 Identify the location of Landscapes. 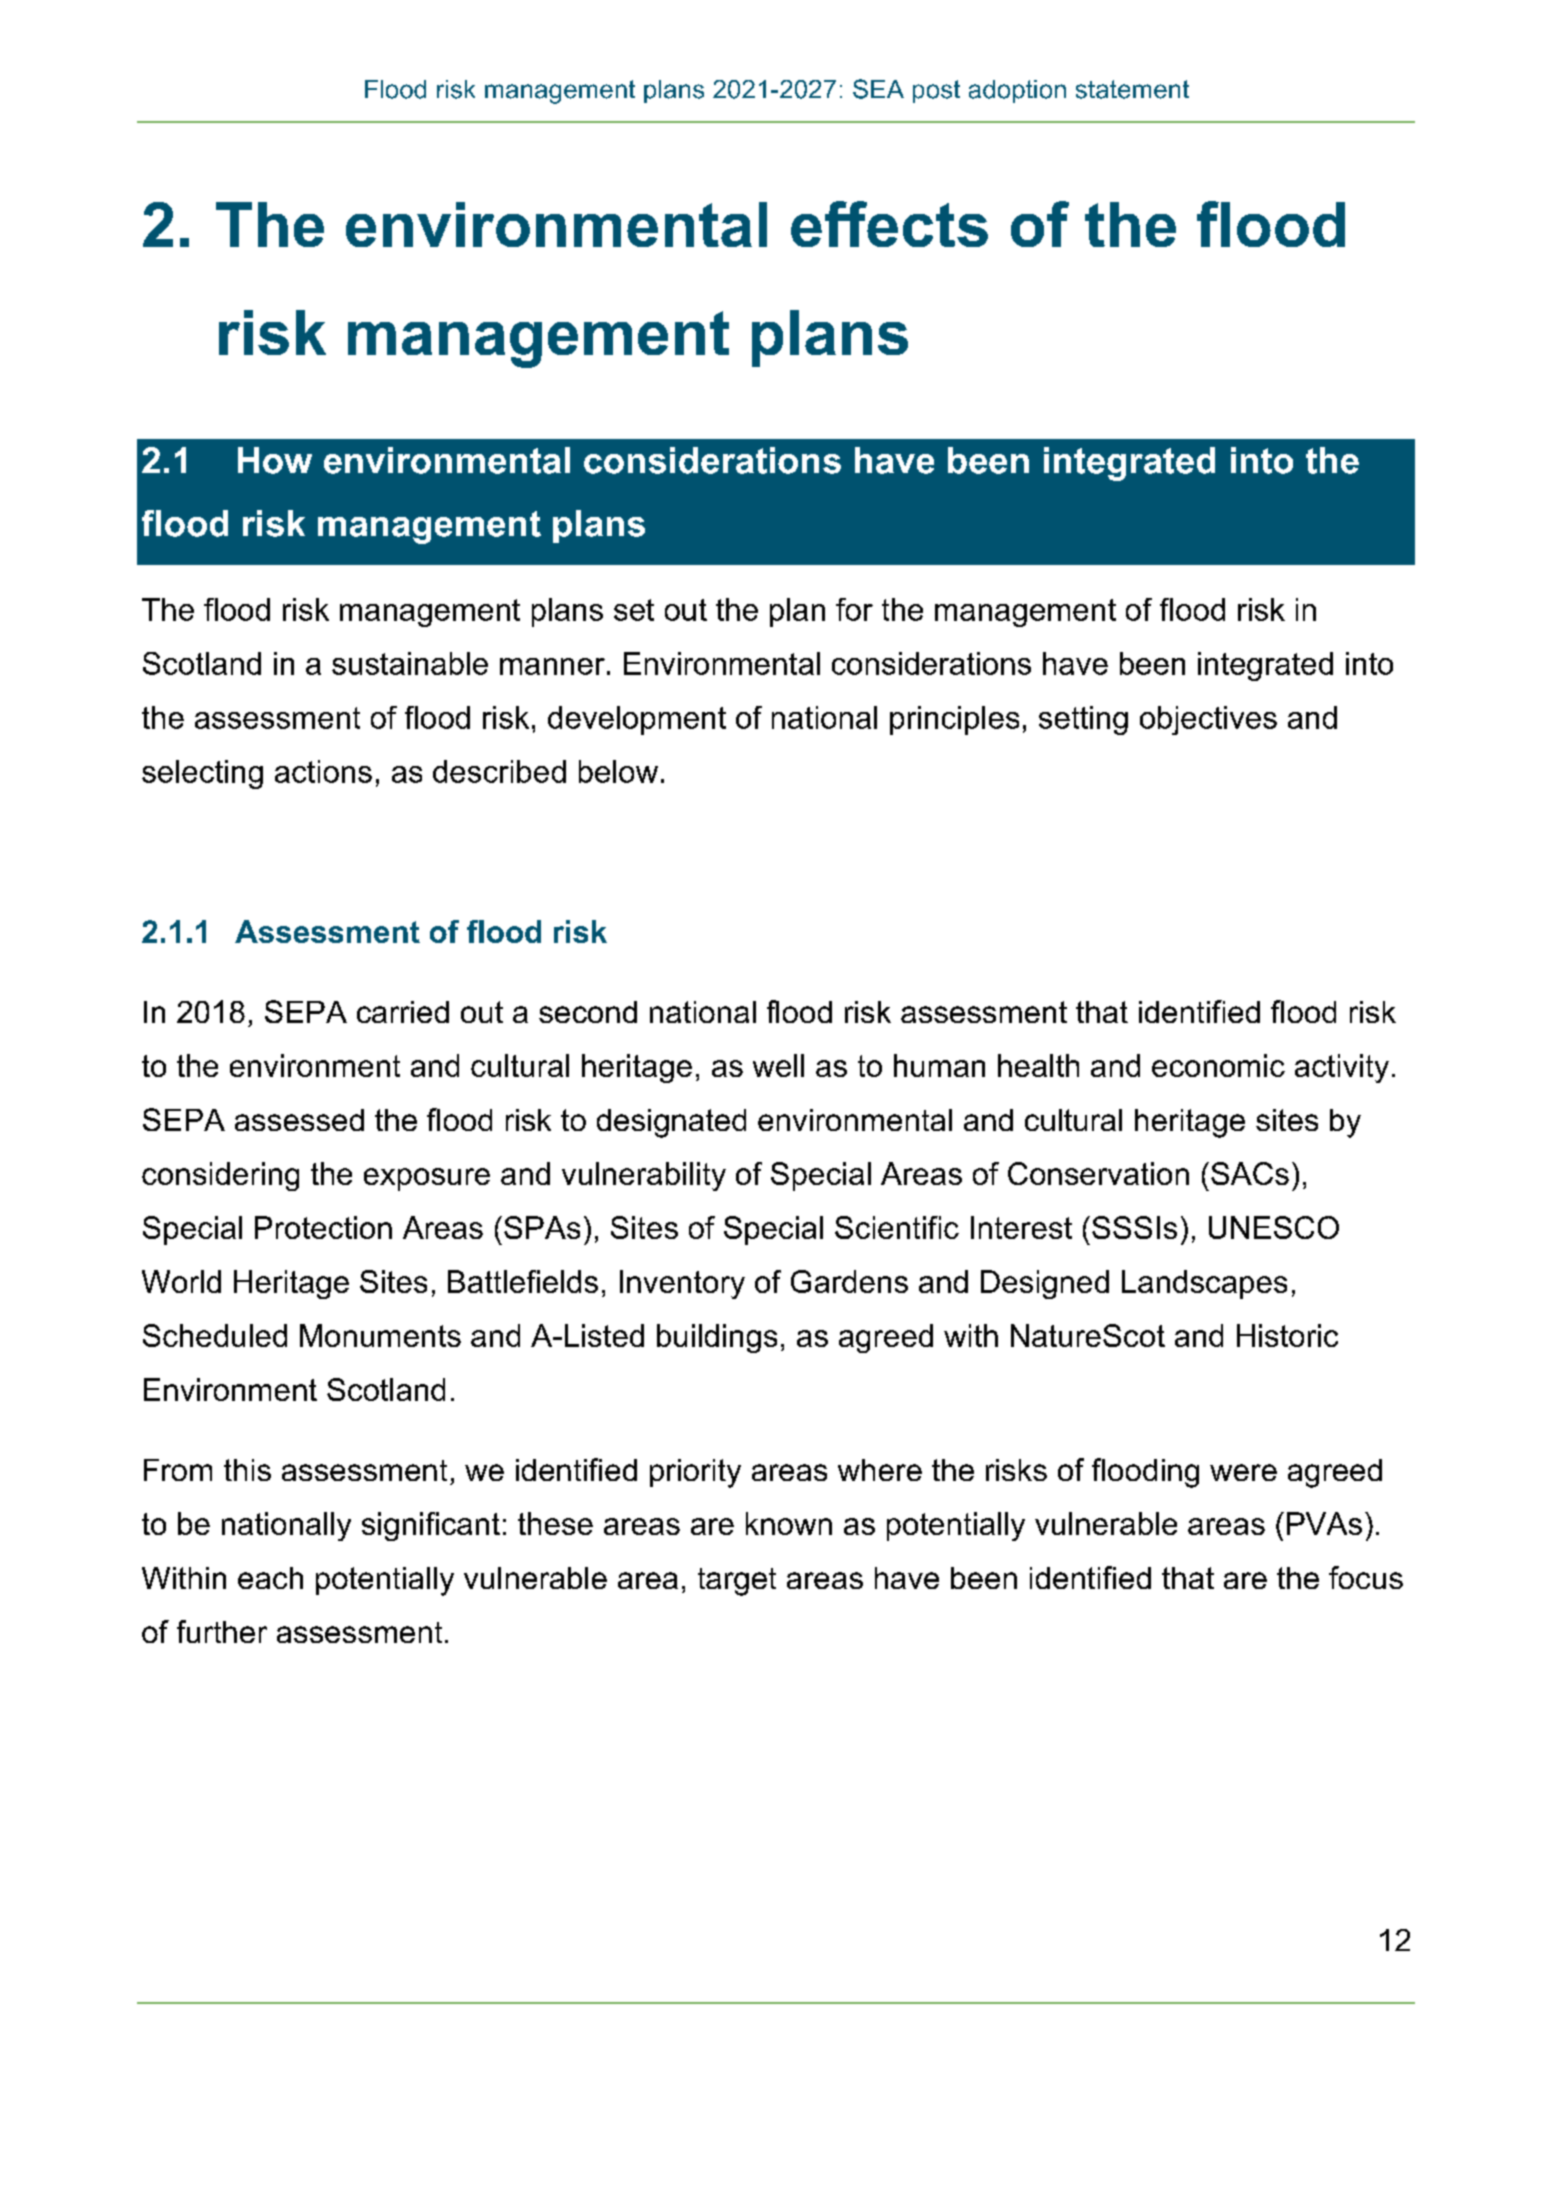
(1204, 1284).
